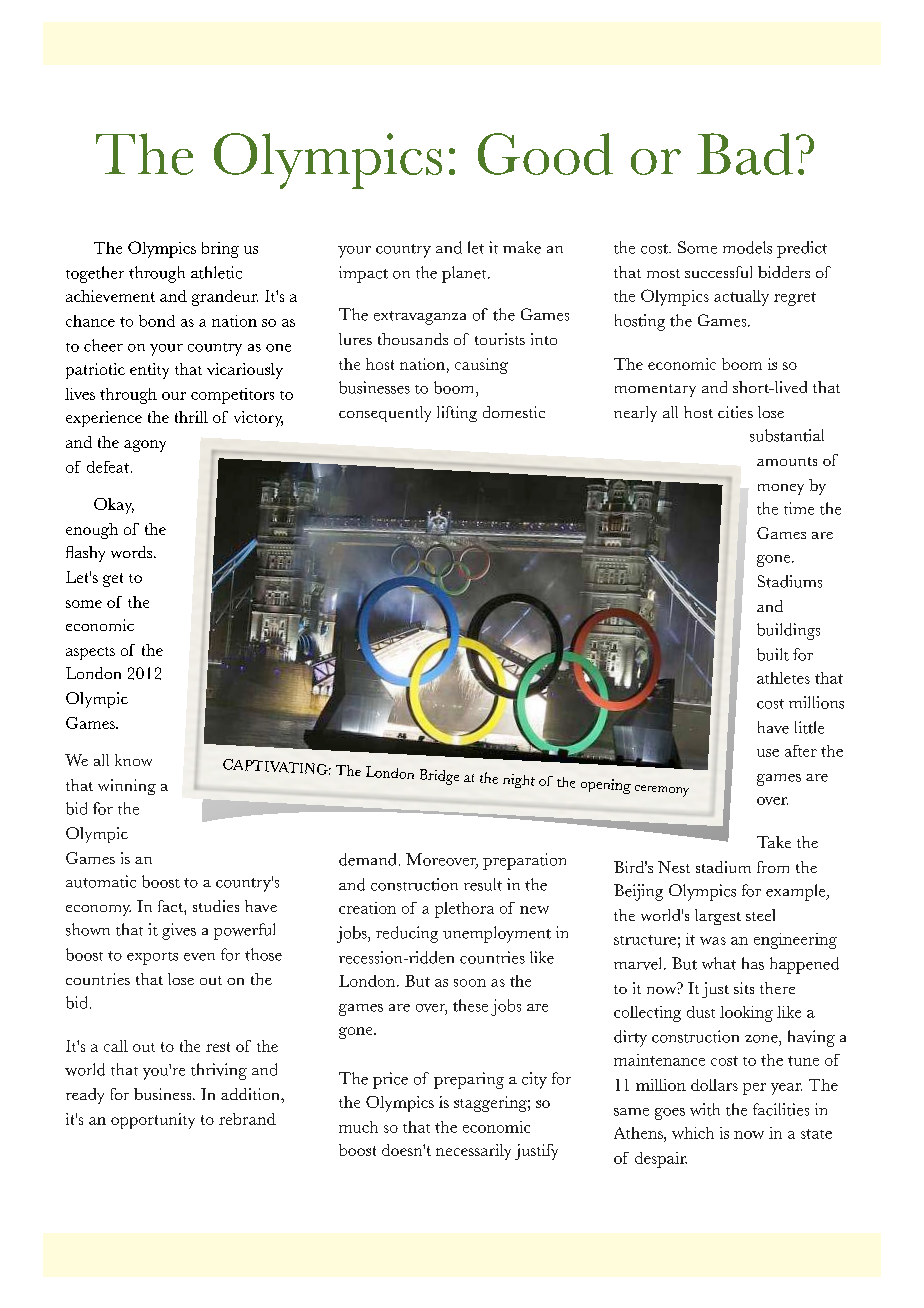 This screenshot has height=1308, width=924. I want to click on Bad, so click(745, 154).
